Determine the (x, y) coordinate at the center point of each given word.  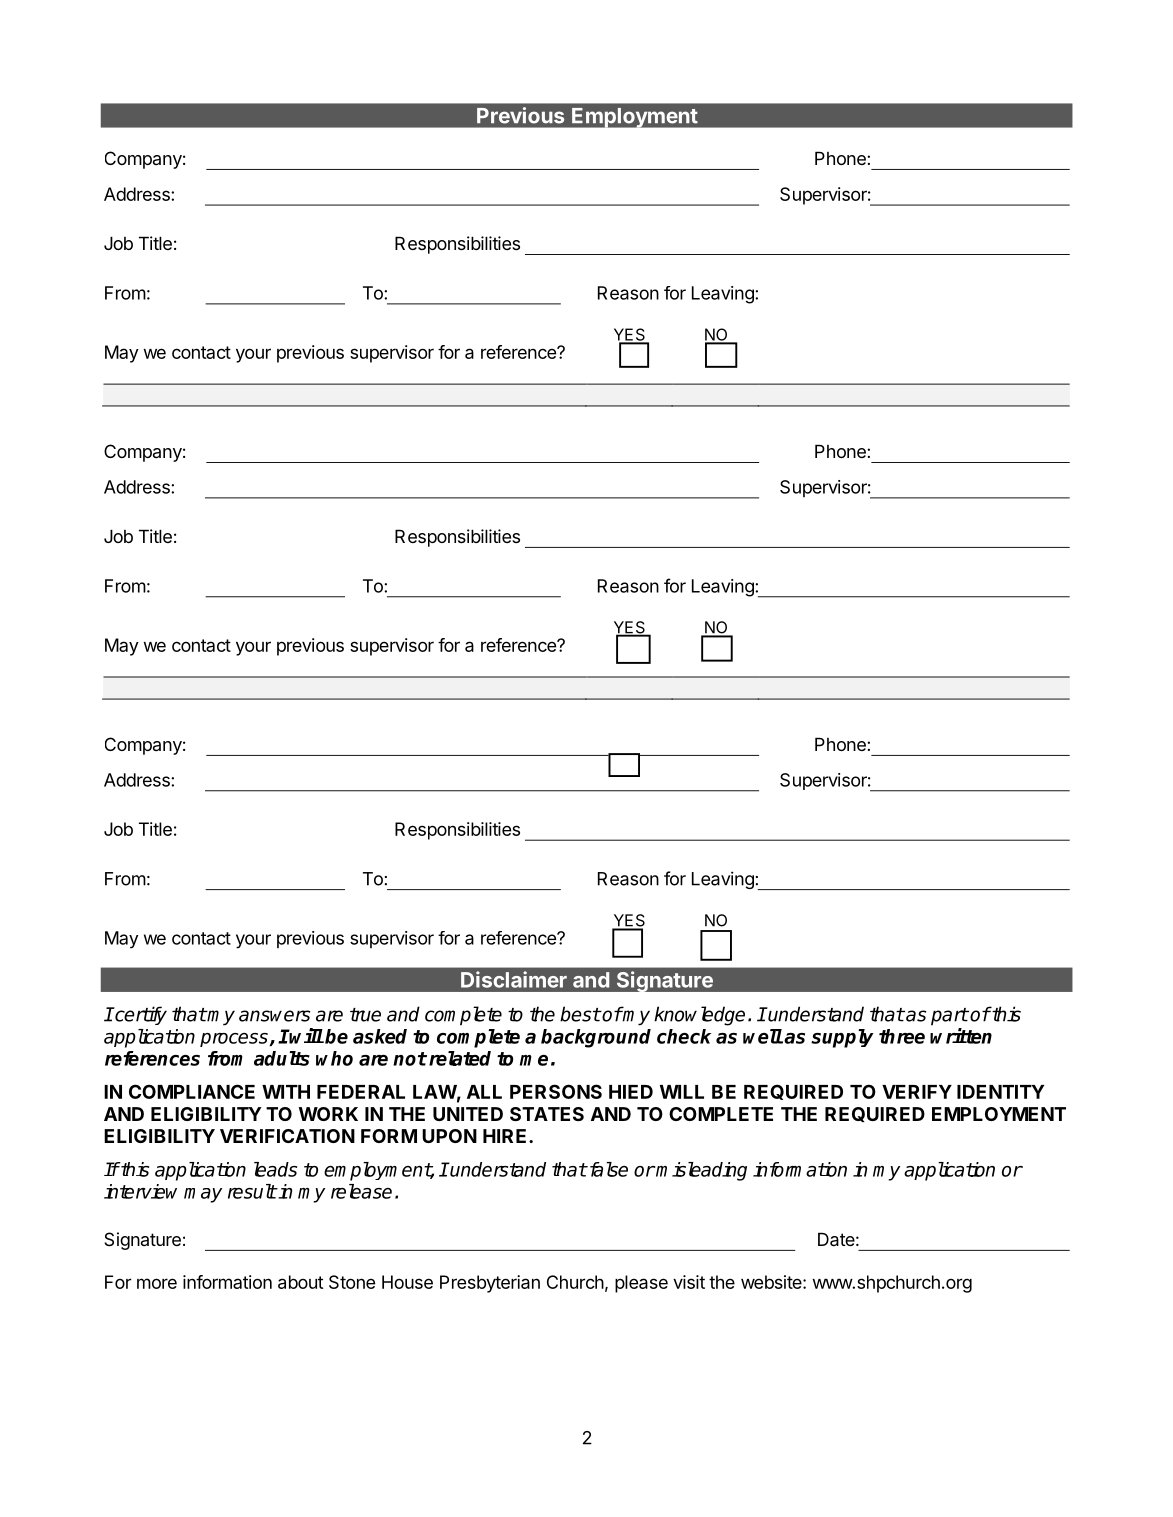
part (949, 1017)
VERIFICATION (287, 1136)
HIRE (506, 1136)
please (641, 1284)
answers (274, 1016)
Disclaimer (514, 979)
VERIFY (917, 1092)
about (300, 1282)
